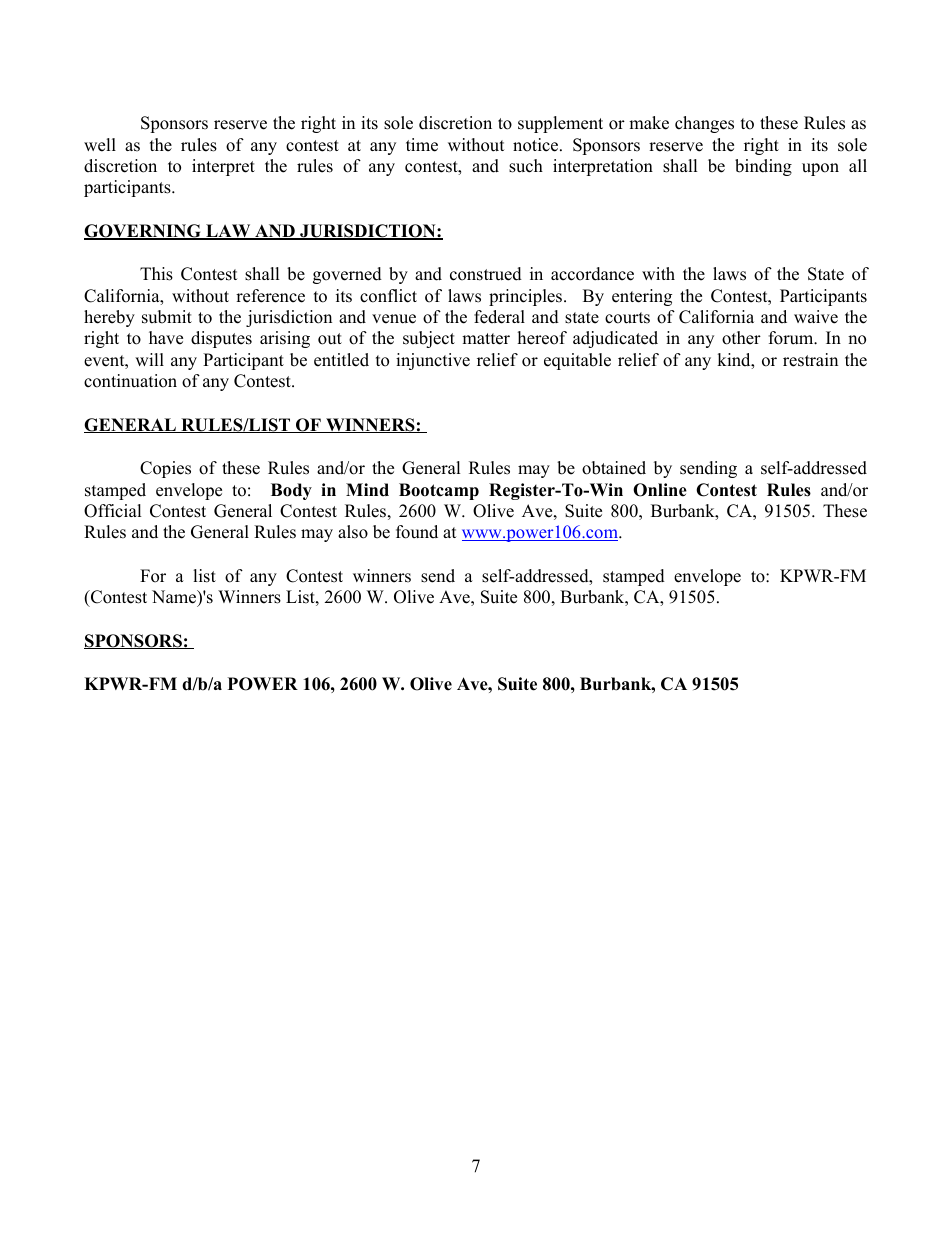  I want to click on well, so click(100, 145).
